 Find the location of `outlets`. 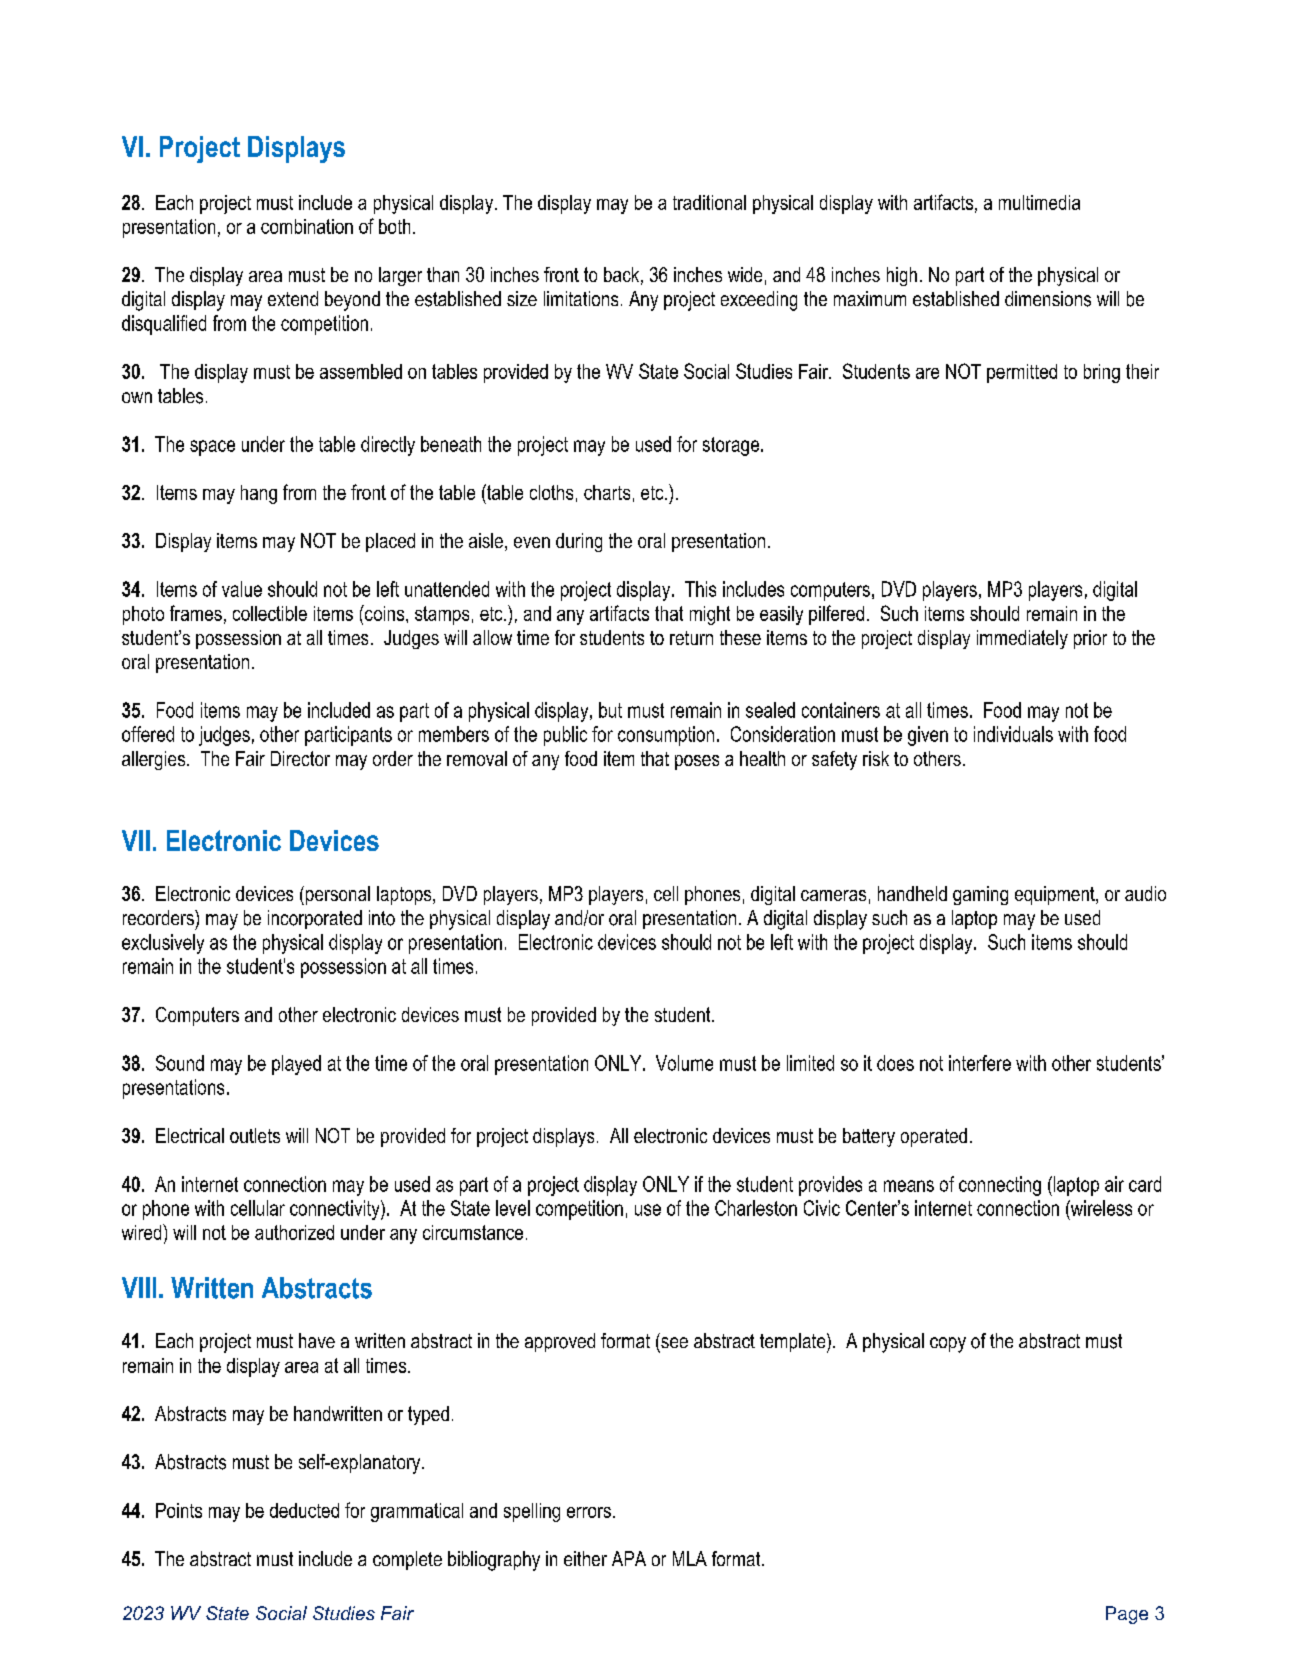

outlets is located at coordinates (255, 1135).
